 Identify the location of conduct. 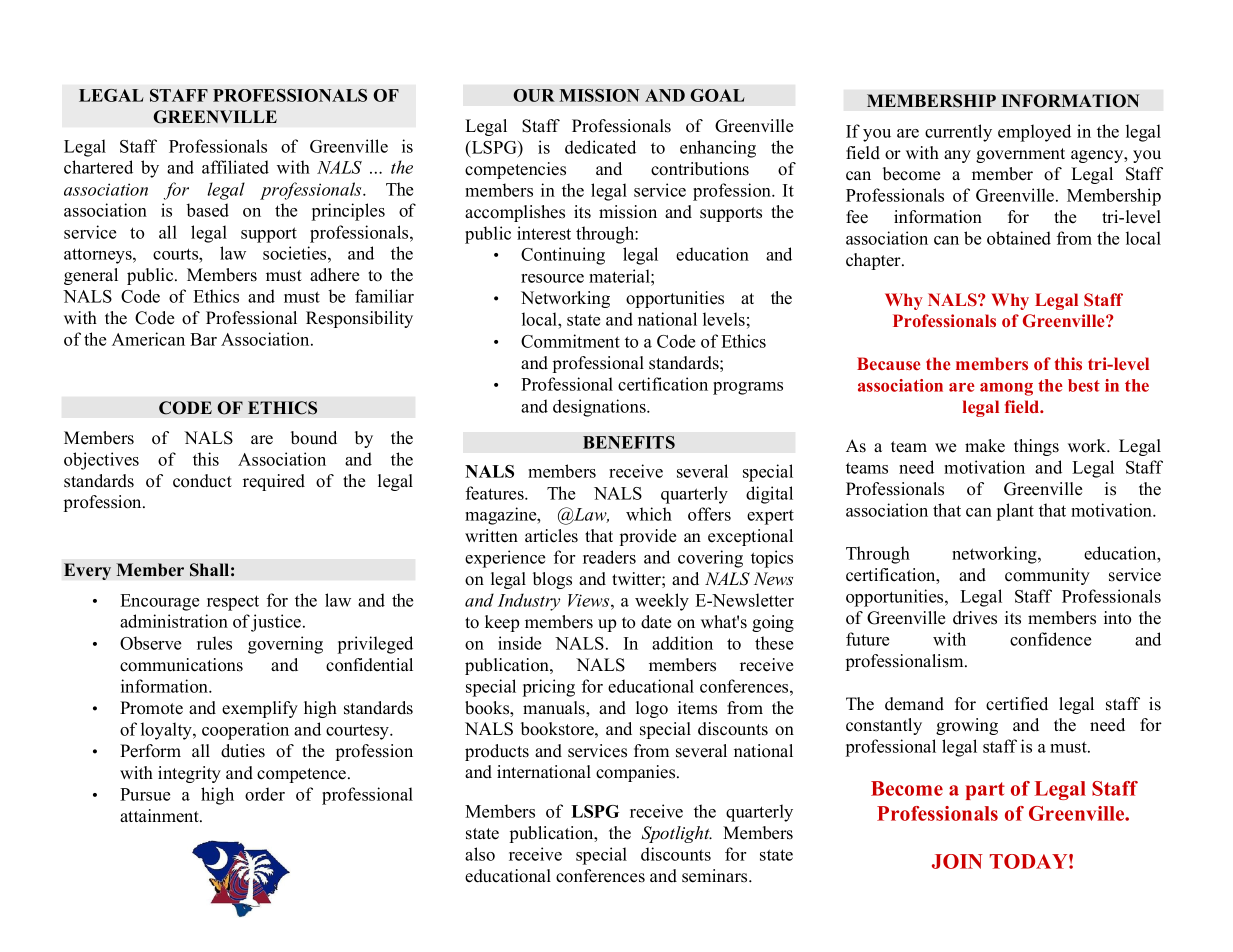
(202, 481).
